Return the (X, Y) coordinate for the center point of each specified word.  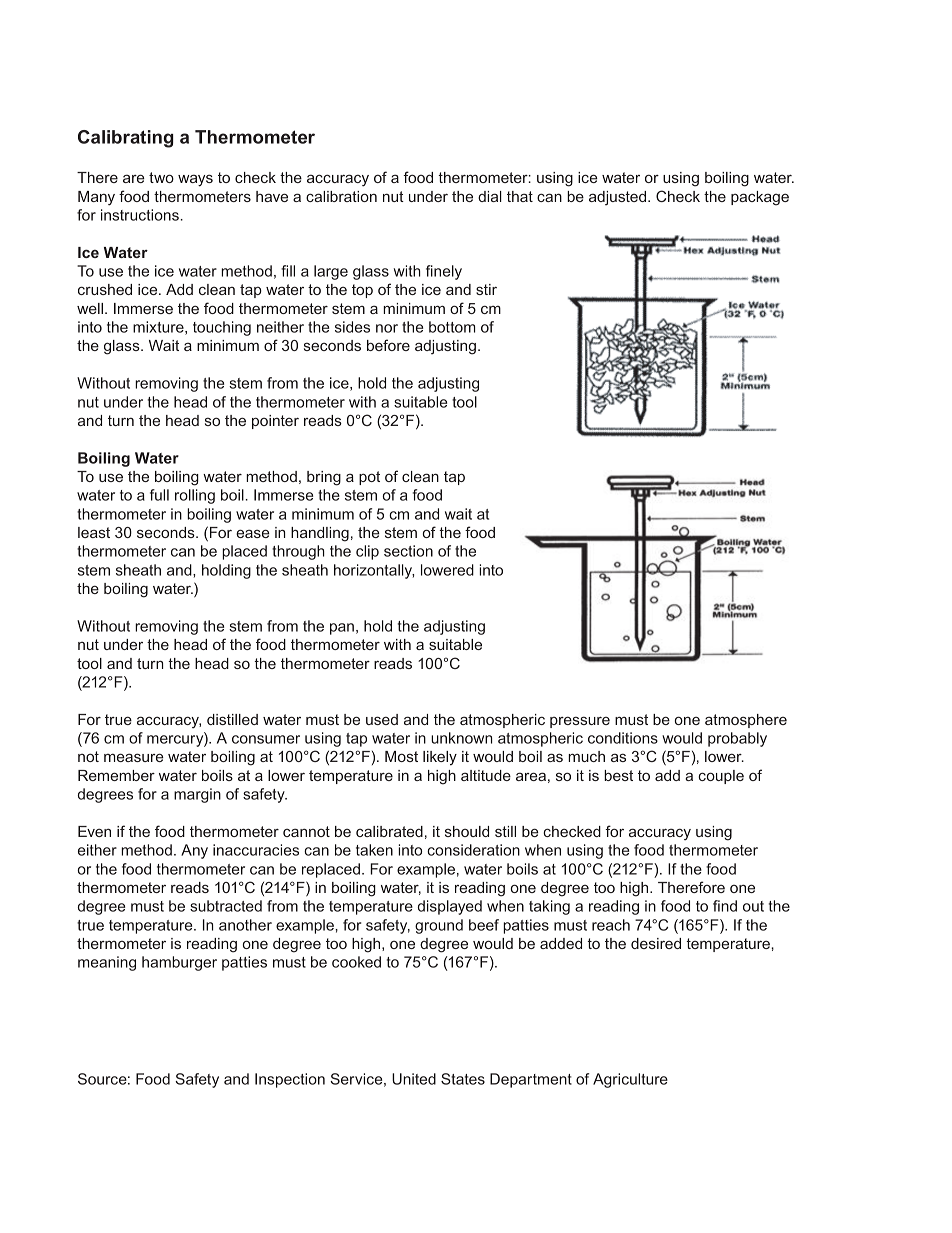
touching (222, 328)
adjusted (619, 198)
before (388, 345)
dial (490, 196)
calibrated (389, 831)
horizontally (374, 571)
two (161, 177)
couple (721, 777)
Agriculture (630, 1080)
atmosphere (746, 721)
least (94, 532)
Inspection (290, 1080)
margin (197, 795)
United (414, 1079)
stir (486, 289)
